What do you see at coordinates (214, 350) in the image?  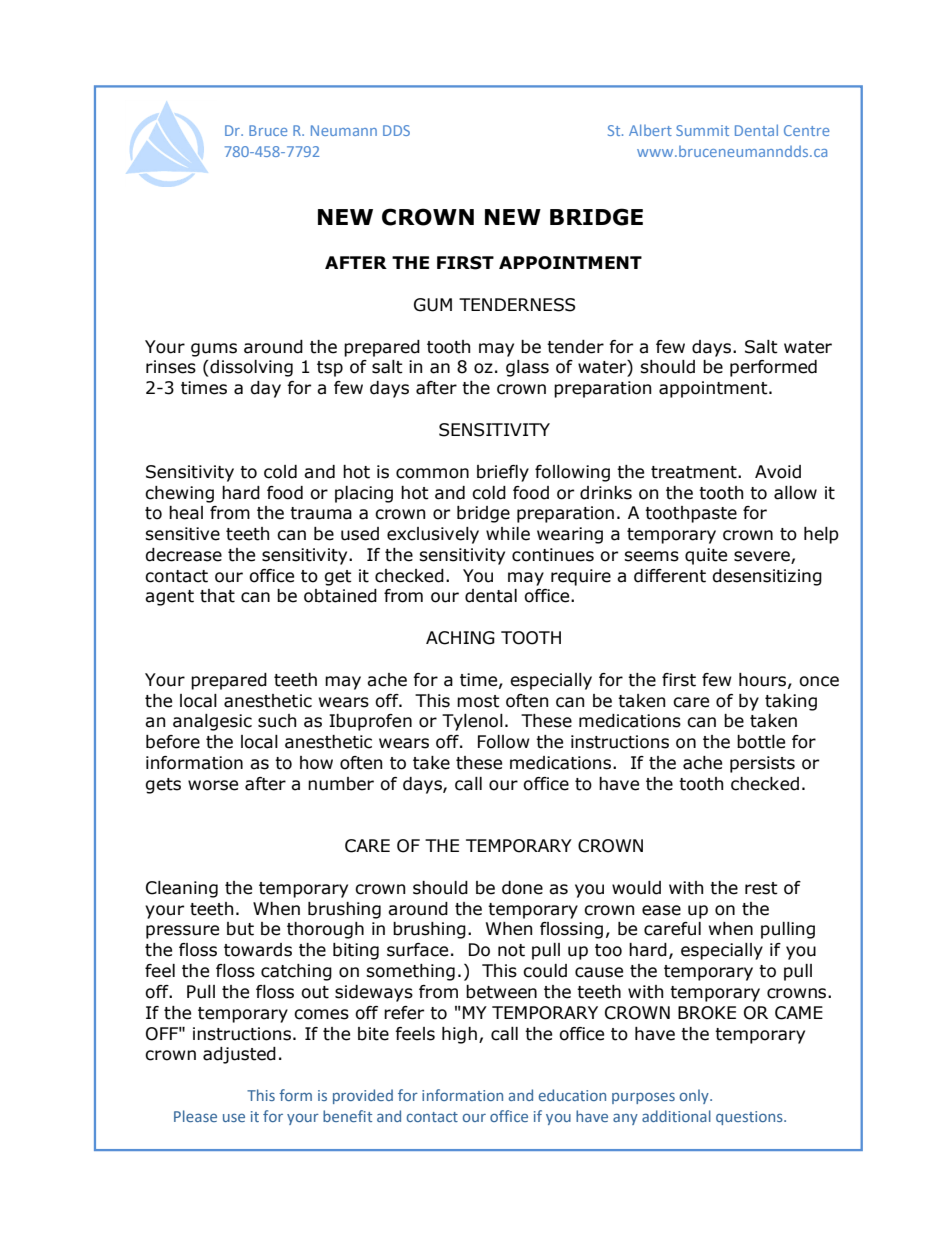 I see `gums` at bounding box center [214, 350].
